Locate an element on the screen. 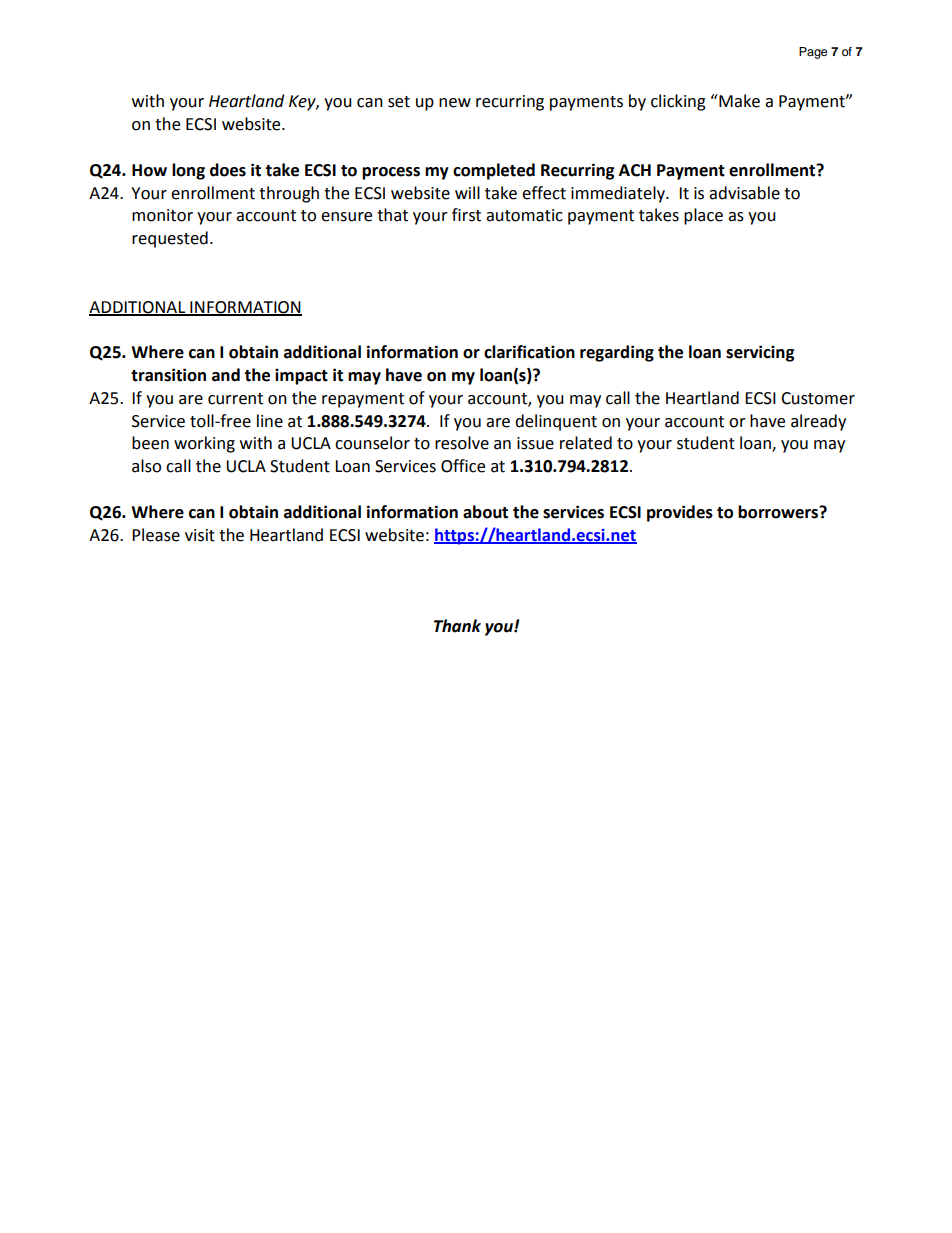  servicing is located at coordinates (760, 353).
